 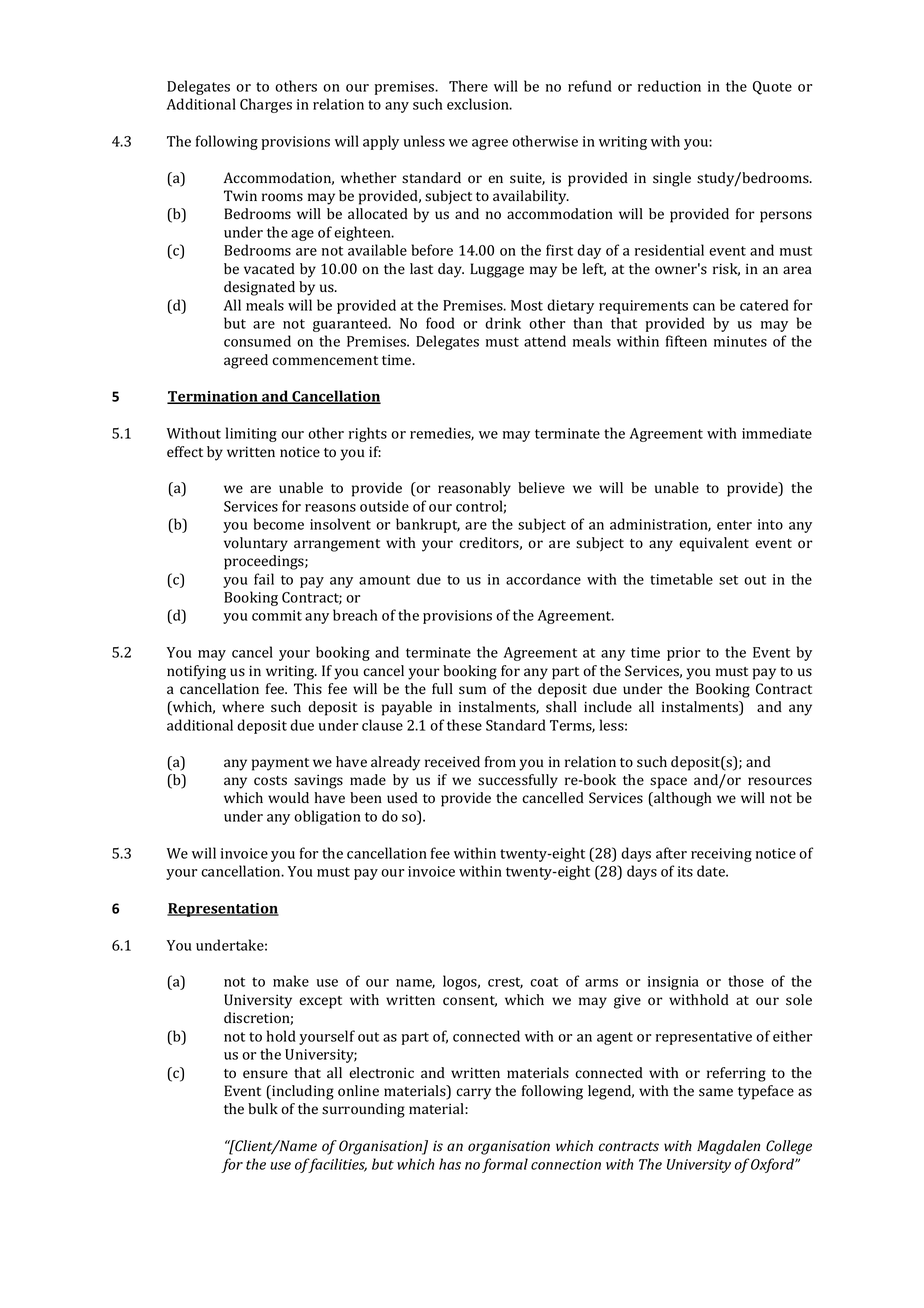 What do you see at coordinates (721, 855) in the screenshot?
I see `receiving` at bounding box center [721, 855].
